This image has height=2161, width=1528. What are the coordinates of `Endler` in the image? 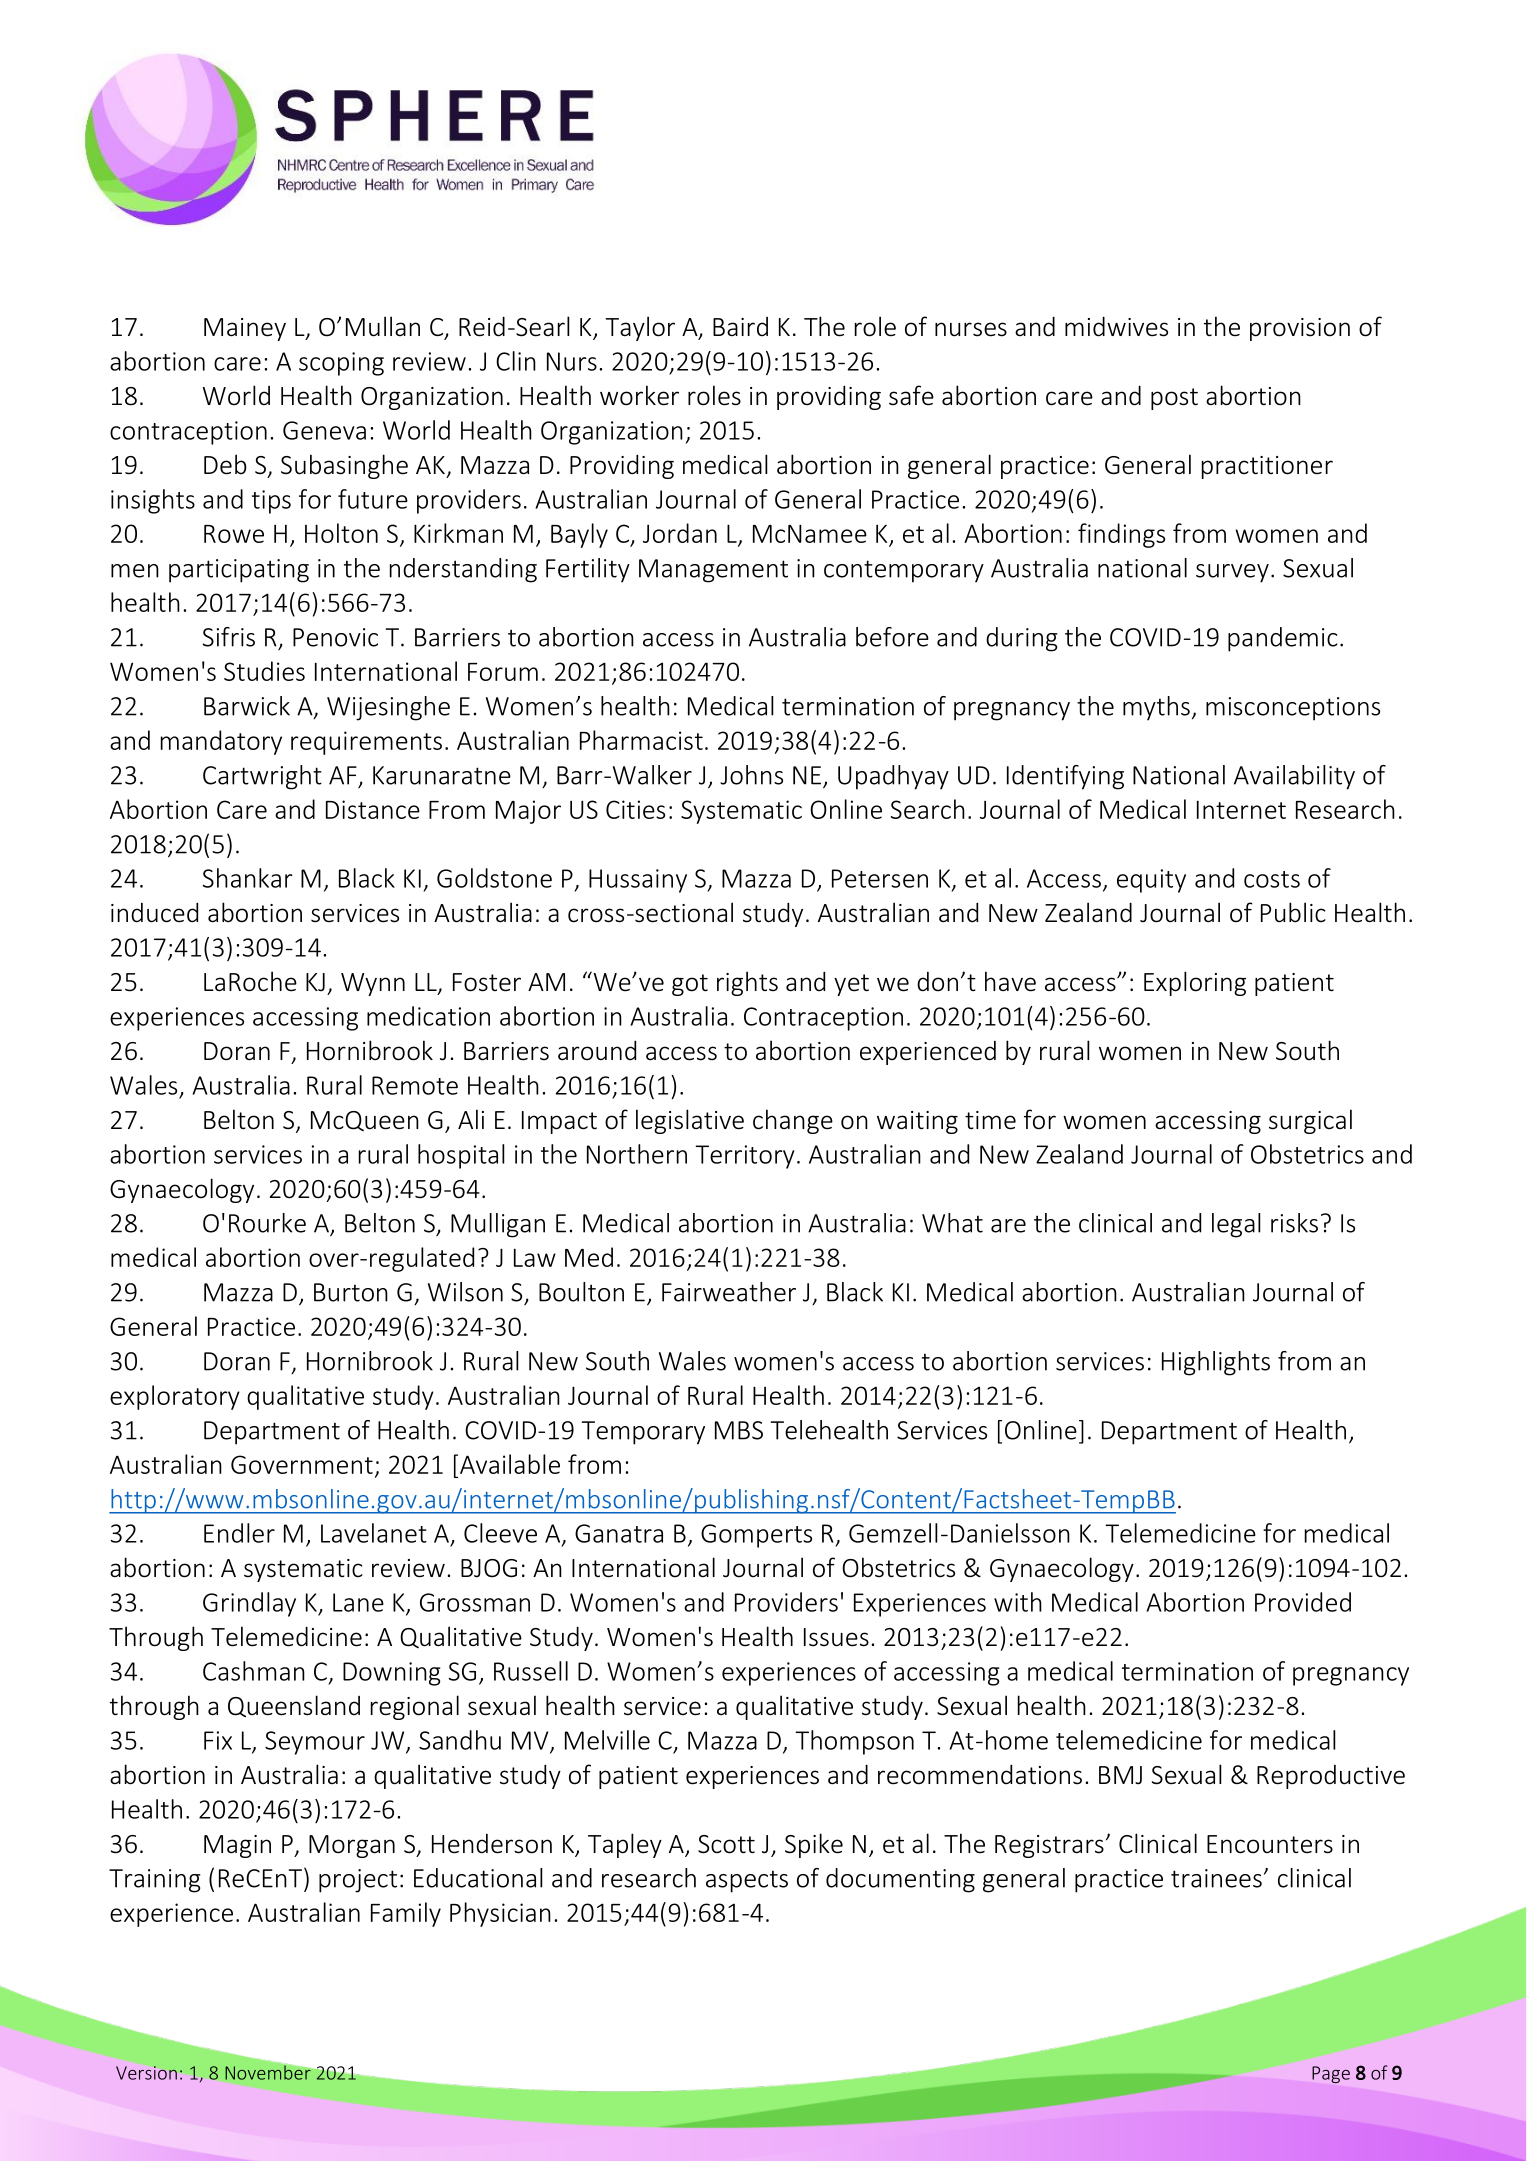 It's located at (239, 1533).
